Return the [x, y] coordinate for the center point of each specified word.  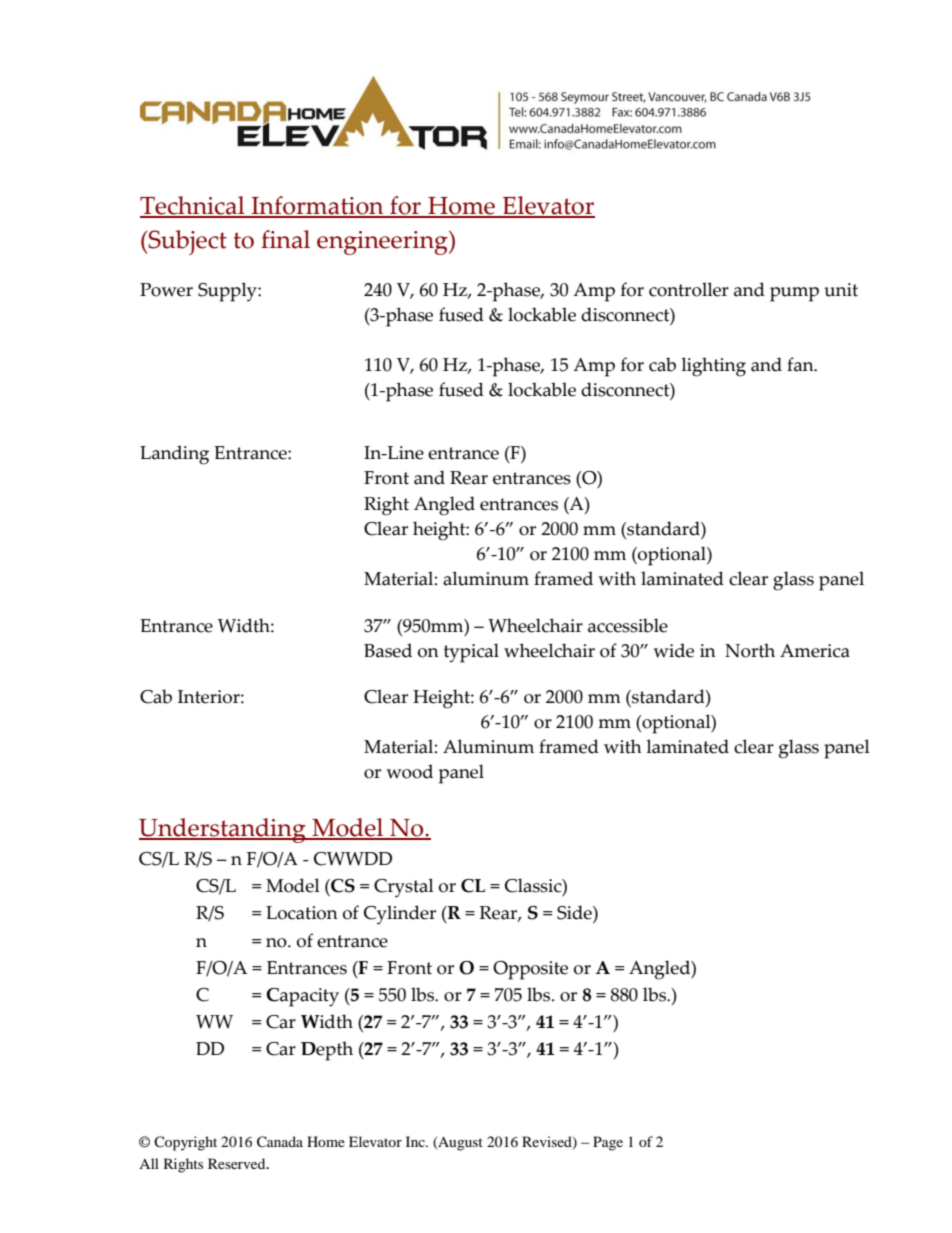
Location [302, 913]
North [750, 650]
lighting [713, 367]
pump [794, 294]
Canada [280, 1142]
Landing [174, 455]
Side [575, 912]
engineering [383, 242]
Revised [548, 1143]
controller [689, 289]
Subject [187, 242]
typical [471, 653]
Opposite [530, 970]
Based [388, 650]
